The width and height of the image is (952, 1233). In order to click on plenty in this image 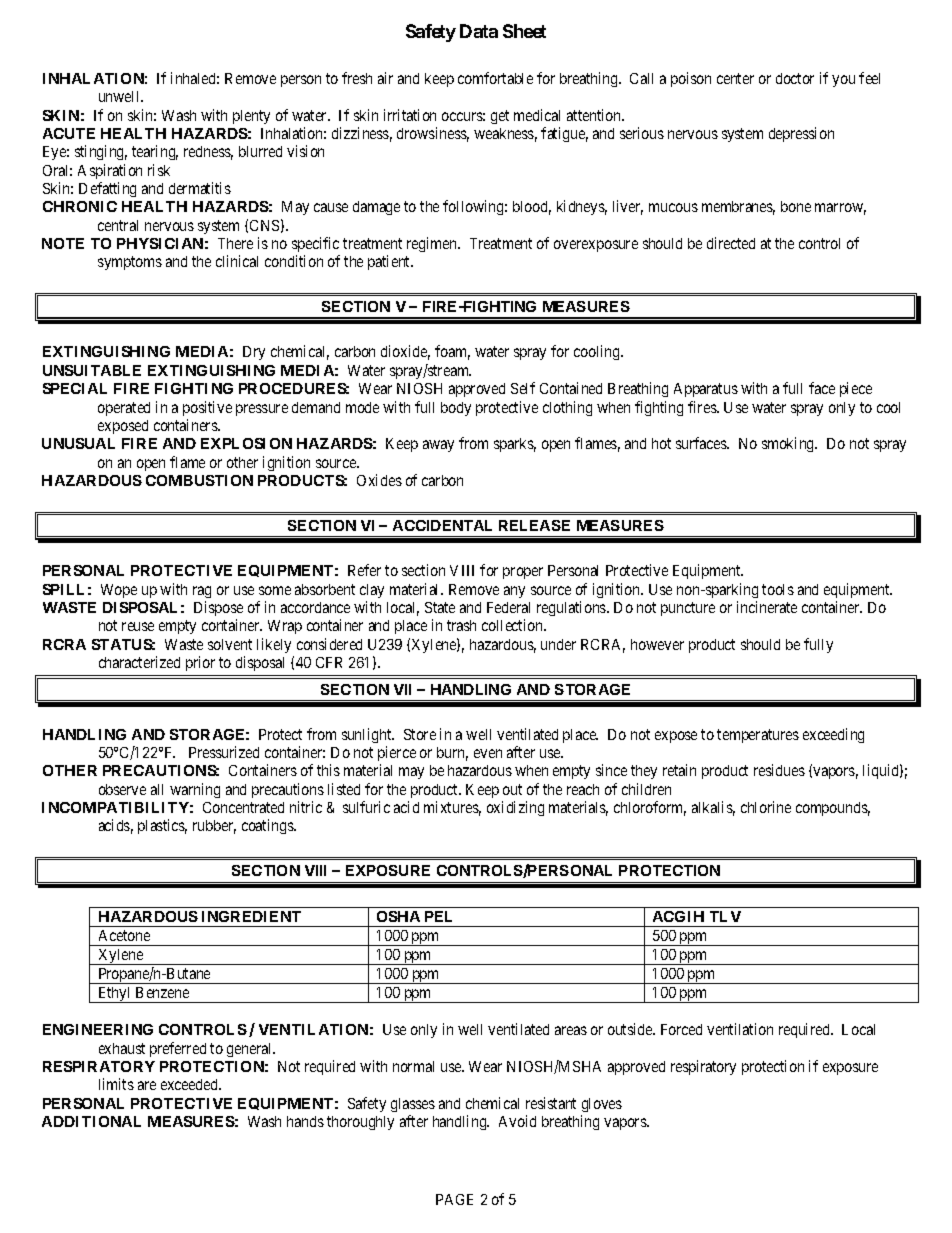, I will do `click(251, 117)`.
